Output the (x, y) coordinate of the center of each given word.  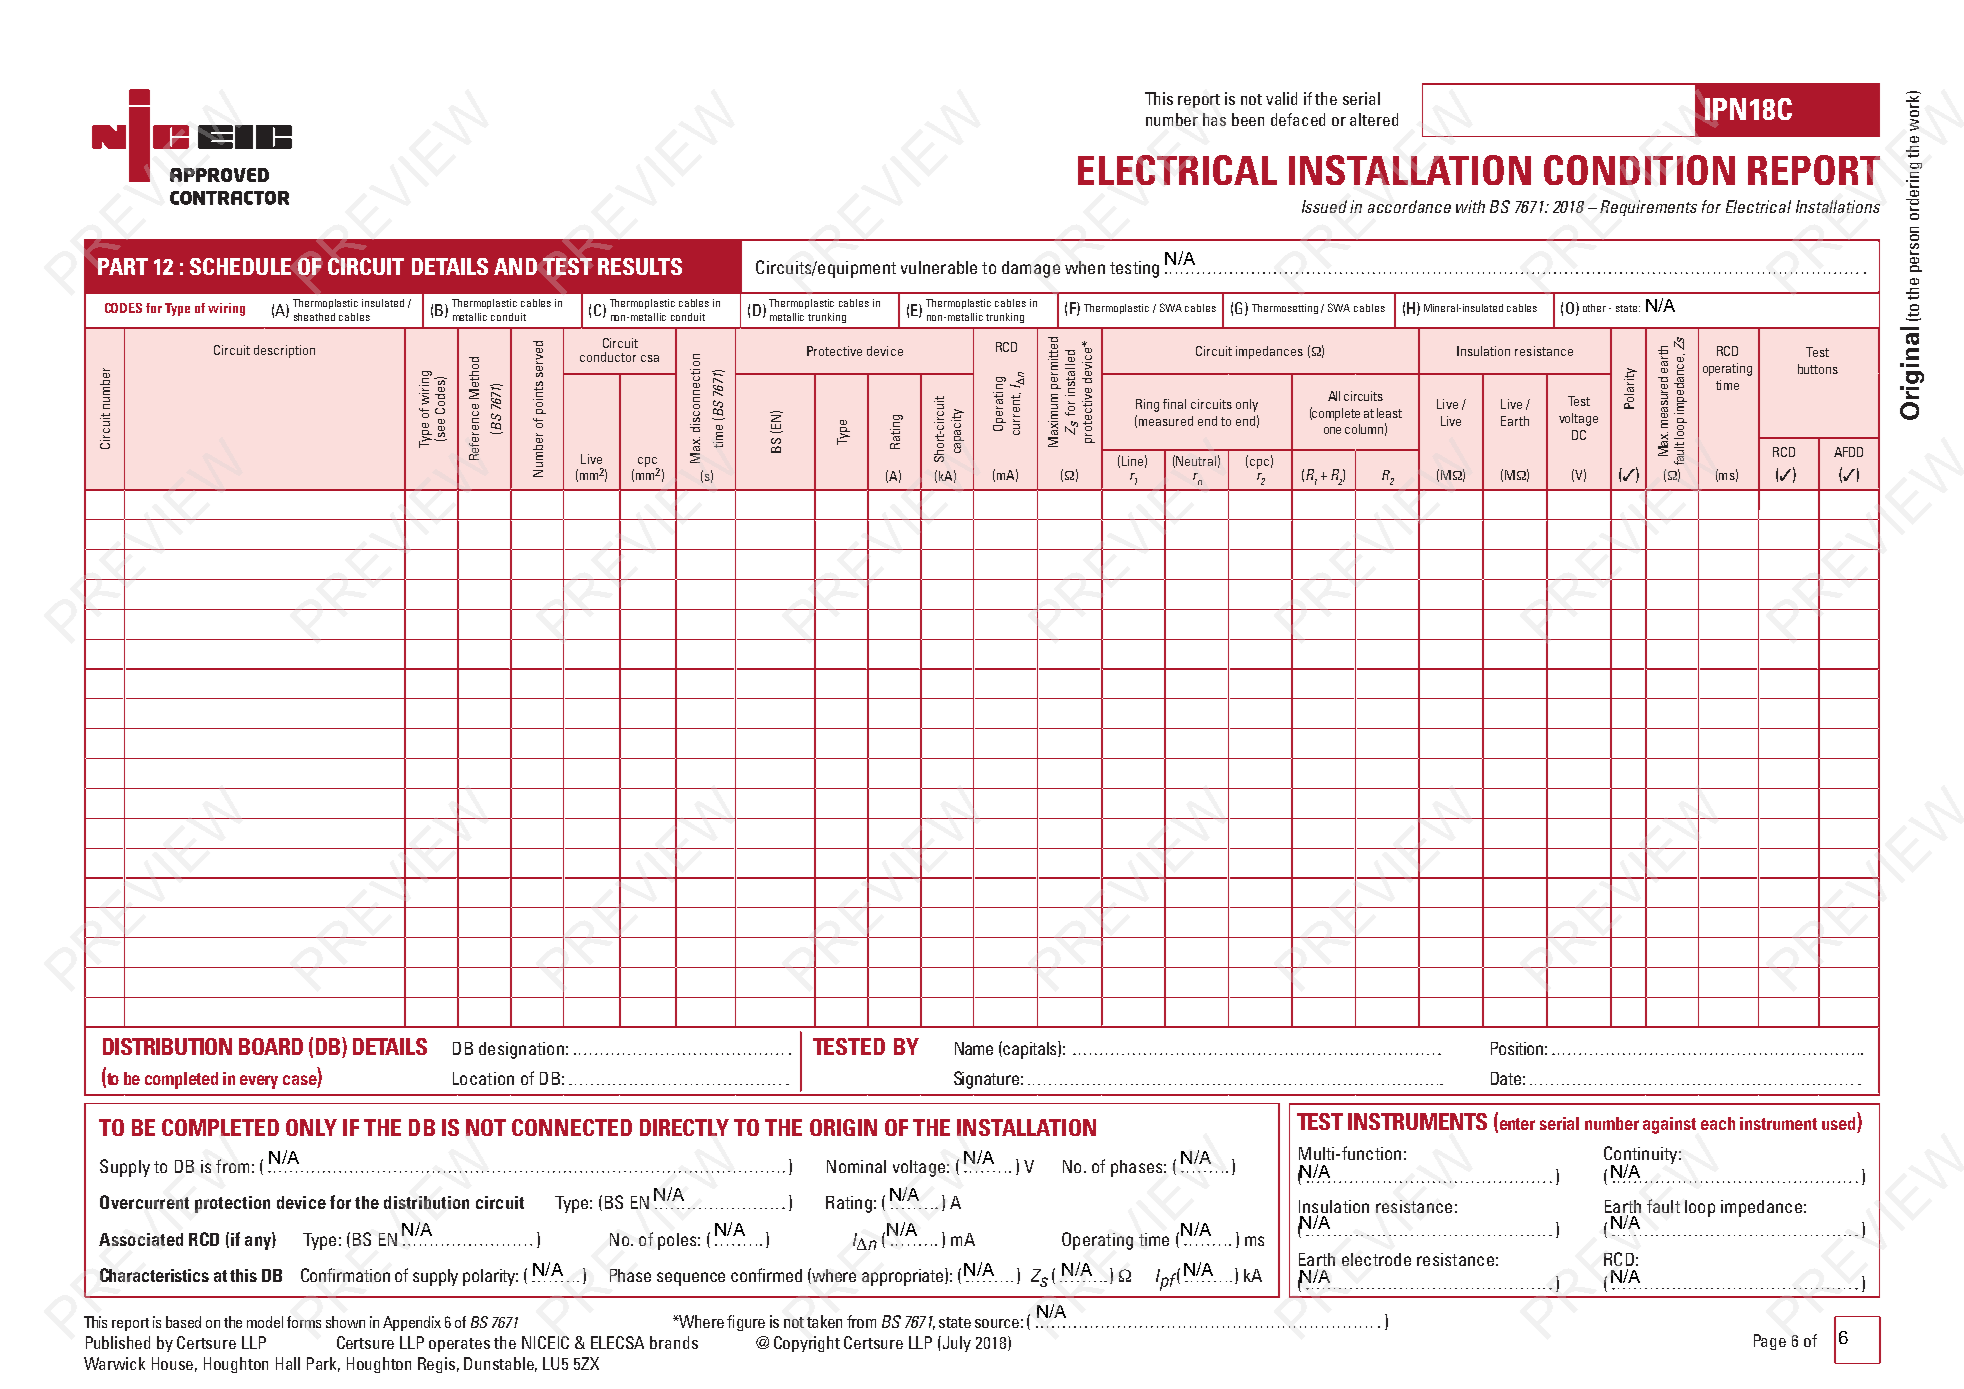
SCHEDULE (240, 266)
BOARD (271, 1046)
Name (974, 1048)
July (957, 1344)
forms (304, 1322)
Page (1770, 1342)
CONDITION (1639, 170)
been (1248, 119)
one (1332, 430)
